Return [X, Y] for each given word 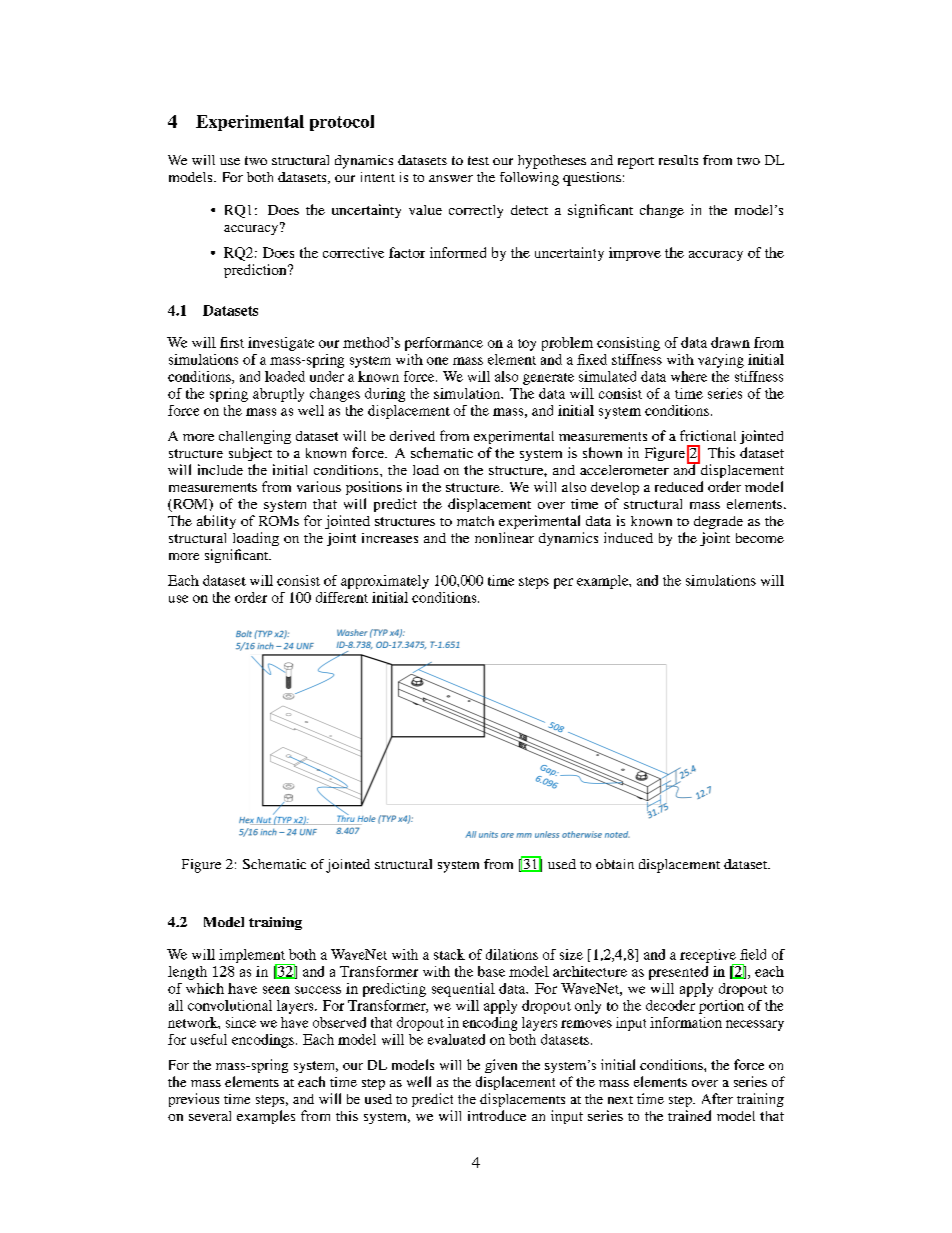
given [501, 1066]
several [210, 1116]
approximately [385, 582]
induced [628, 537]
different [342, 597]
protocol [342, 123]
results [678, 160]
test [478, 160]
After [717, 1098]
